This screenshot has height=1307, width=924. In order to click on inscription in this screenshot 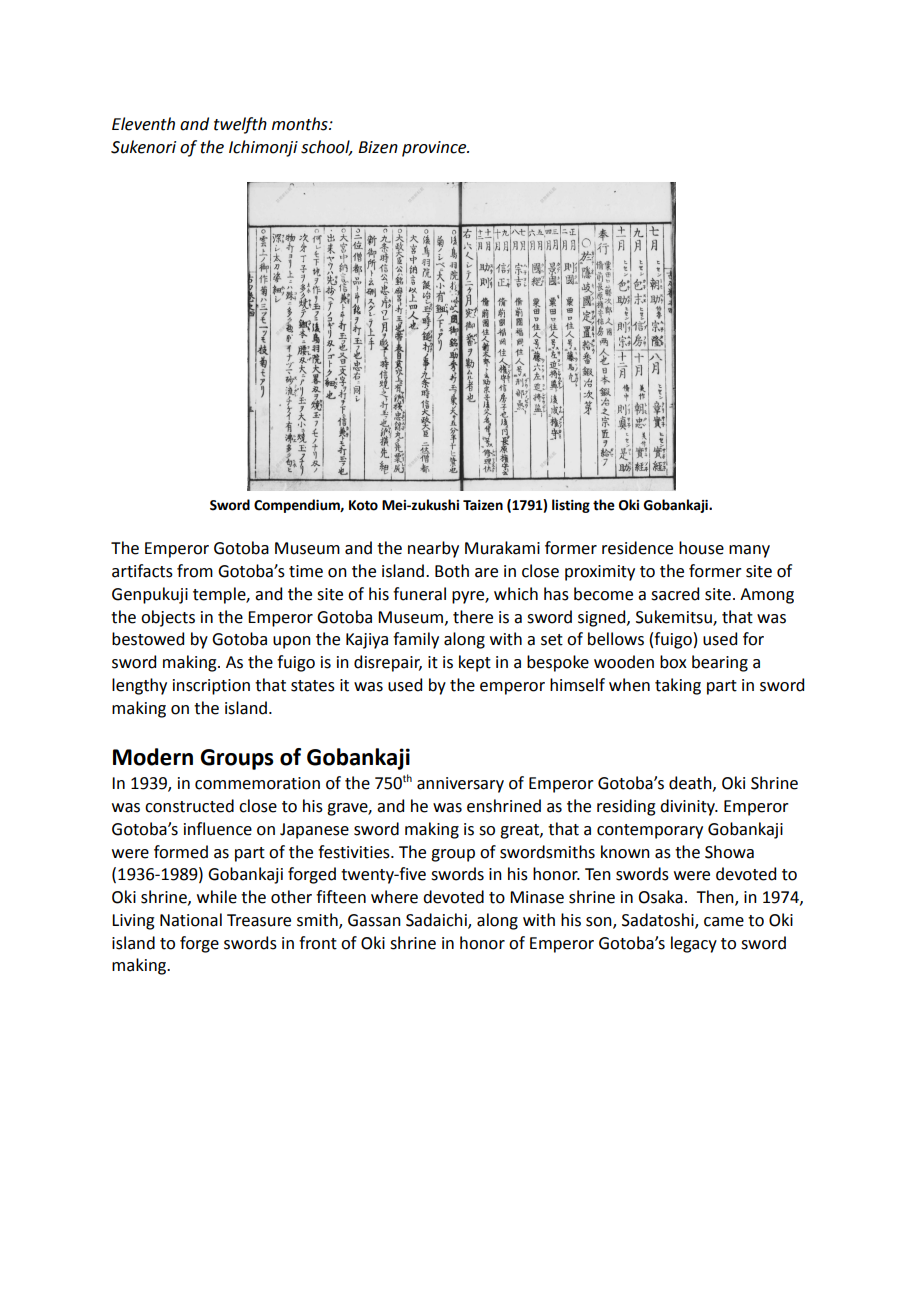, I will do `click(211, 687)`.
